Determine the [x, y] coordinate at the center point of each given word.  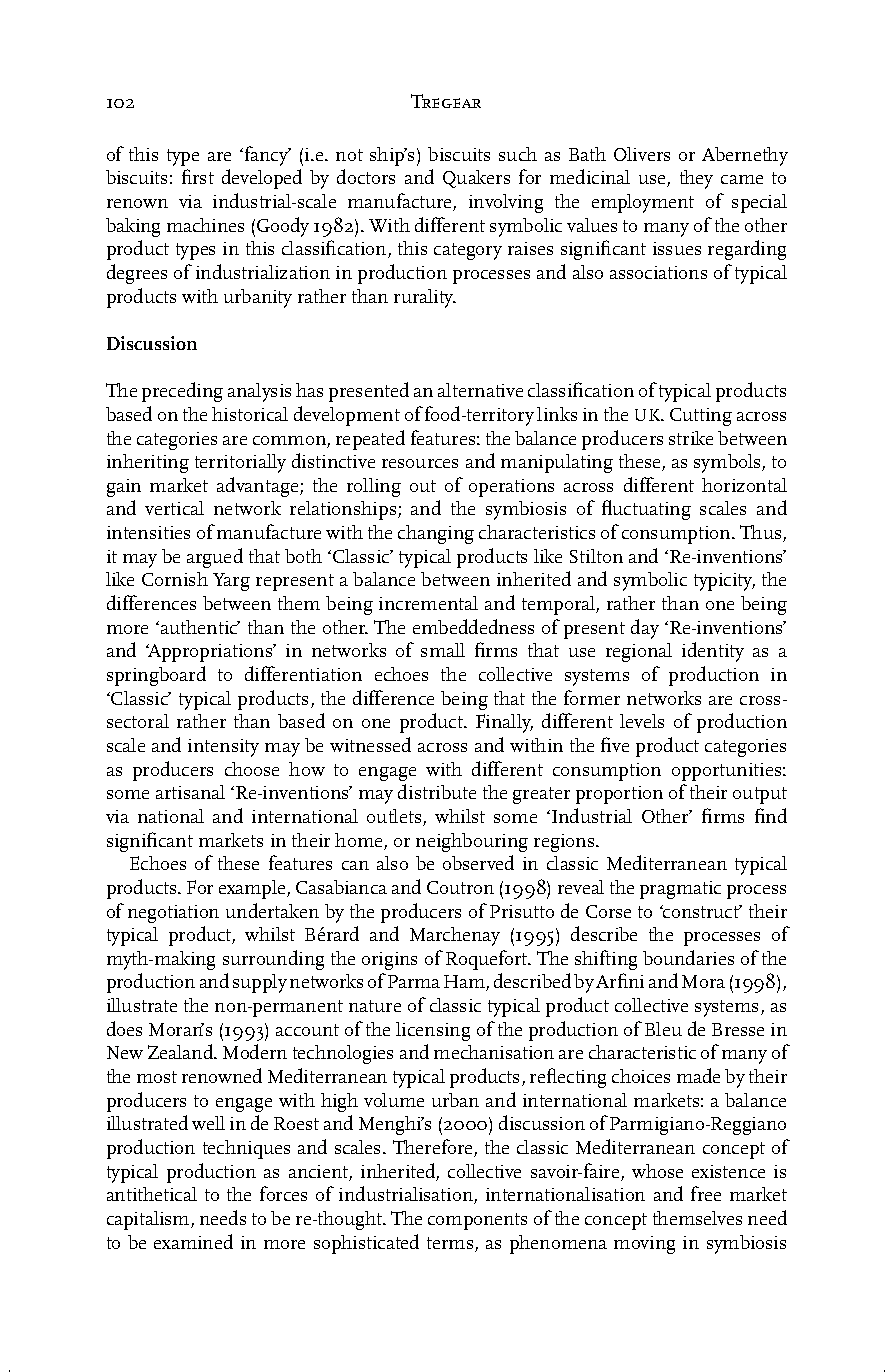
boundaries [688, 957]
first [198, 176]
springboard [156, 676]
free [706, 1193]
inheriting [148, 463]
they [696, 179]
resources [420, 463]
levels [642, 721]
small [443, 650]
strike [691, 438]
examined [193, 1241]
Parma [414, 981]
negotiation [173, 914]
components [477, 1221]
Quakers [476, 179]
